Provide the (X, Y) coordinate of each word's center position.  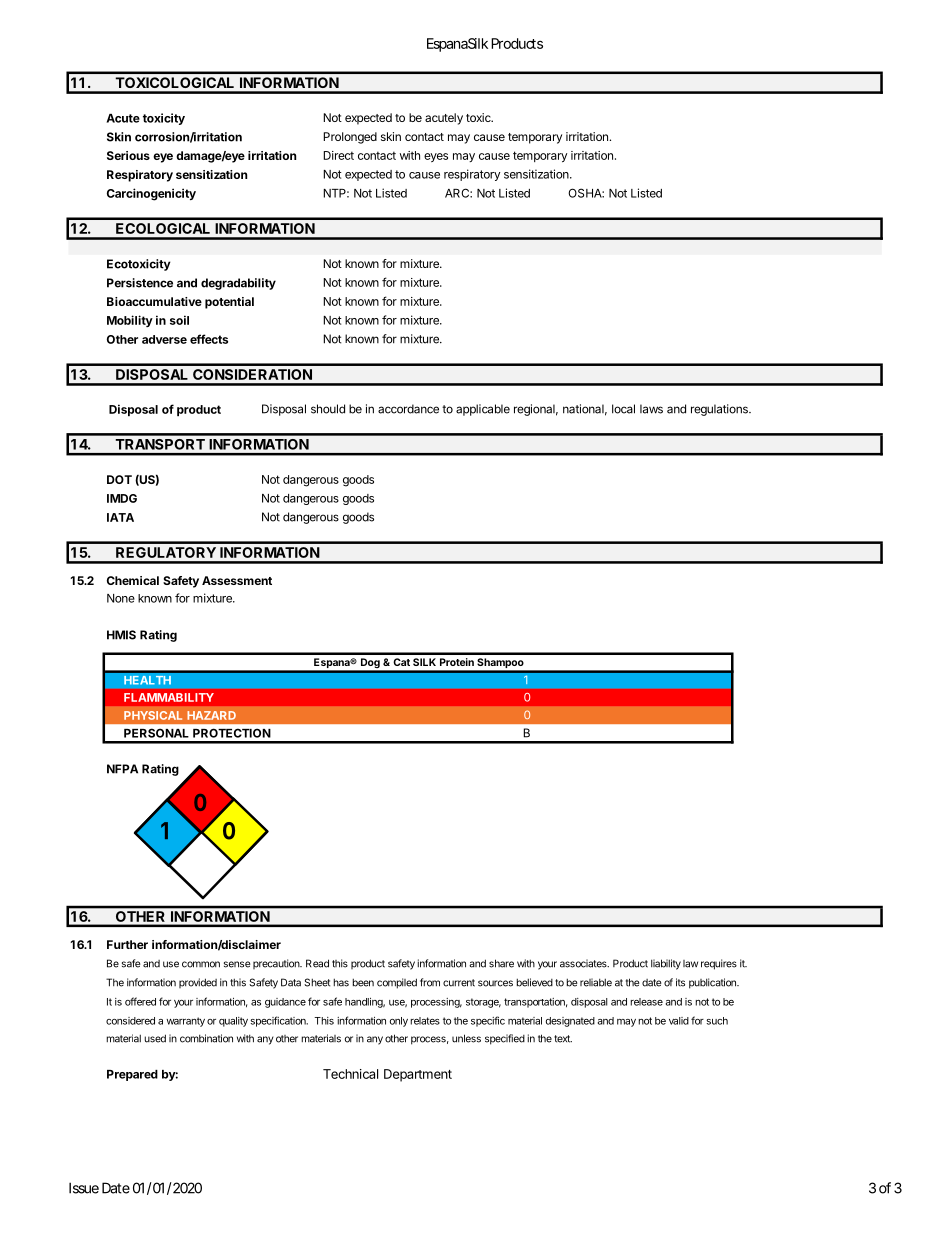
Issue (84, 1188)
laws (651, 409)
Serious (128, 155)
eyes (436, 157)
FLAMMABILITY (169, 697)
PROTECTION (232, 733)
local (623, 409)
